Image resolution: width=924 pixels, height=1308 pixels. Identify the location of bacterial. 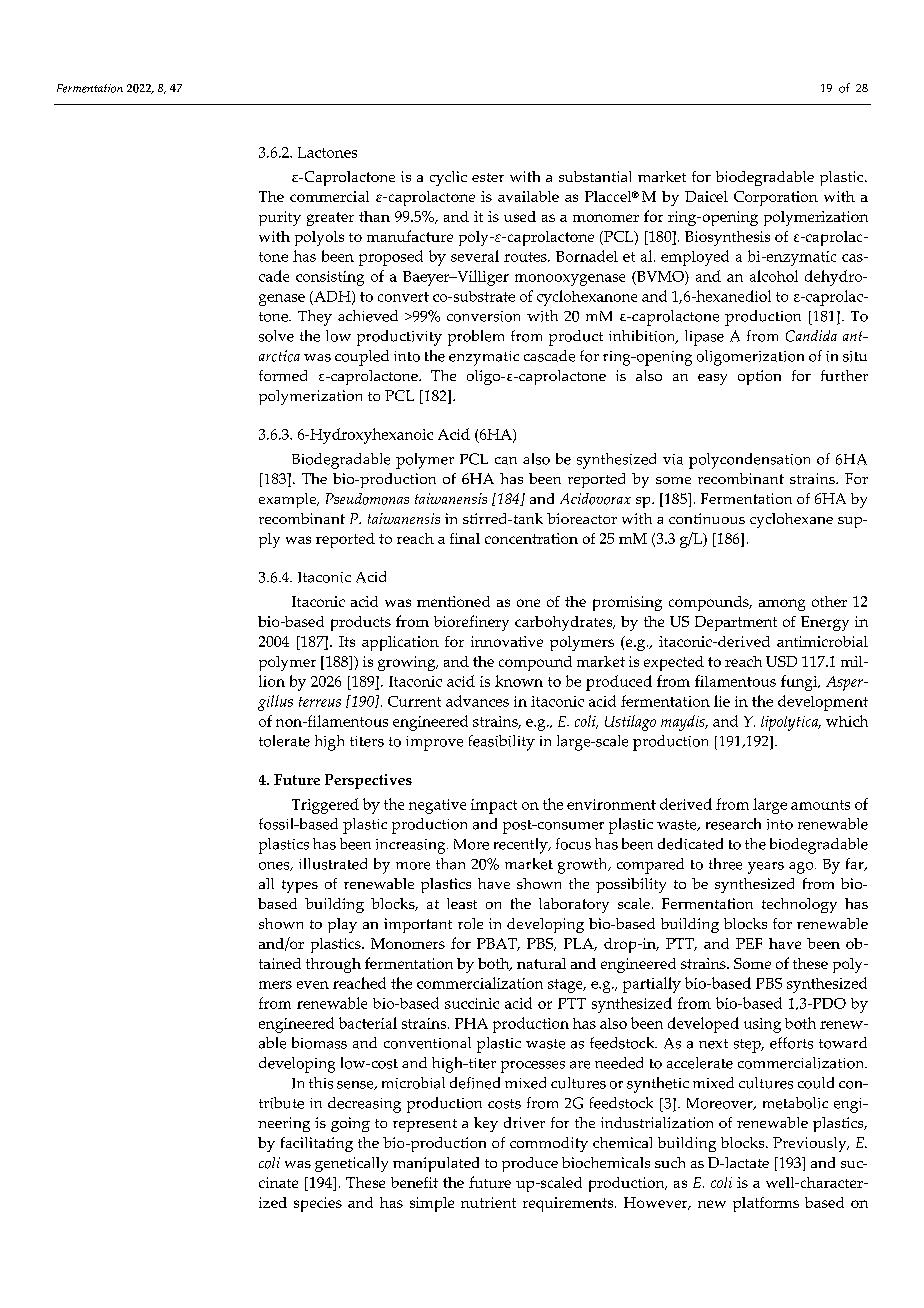
(368, 1023).
